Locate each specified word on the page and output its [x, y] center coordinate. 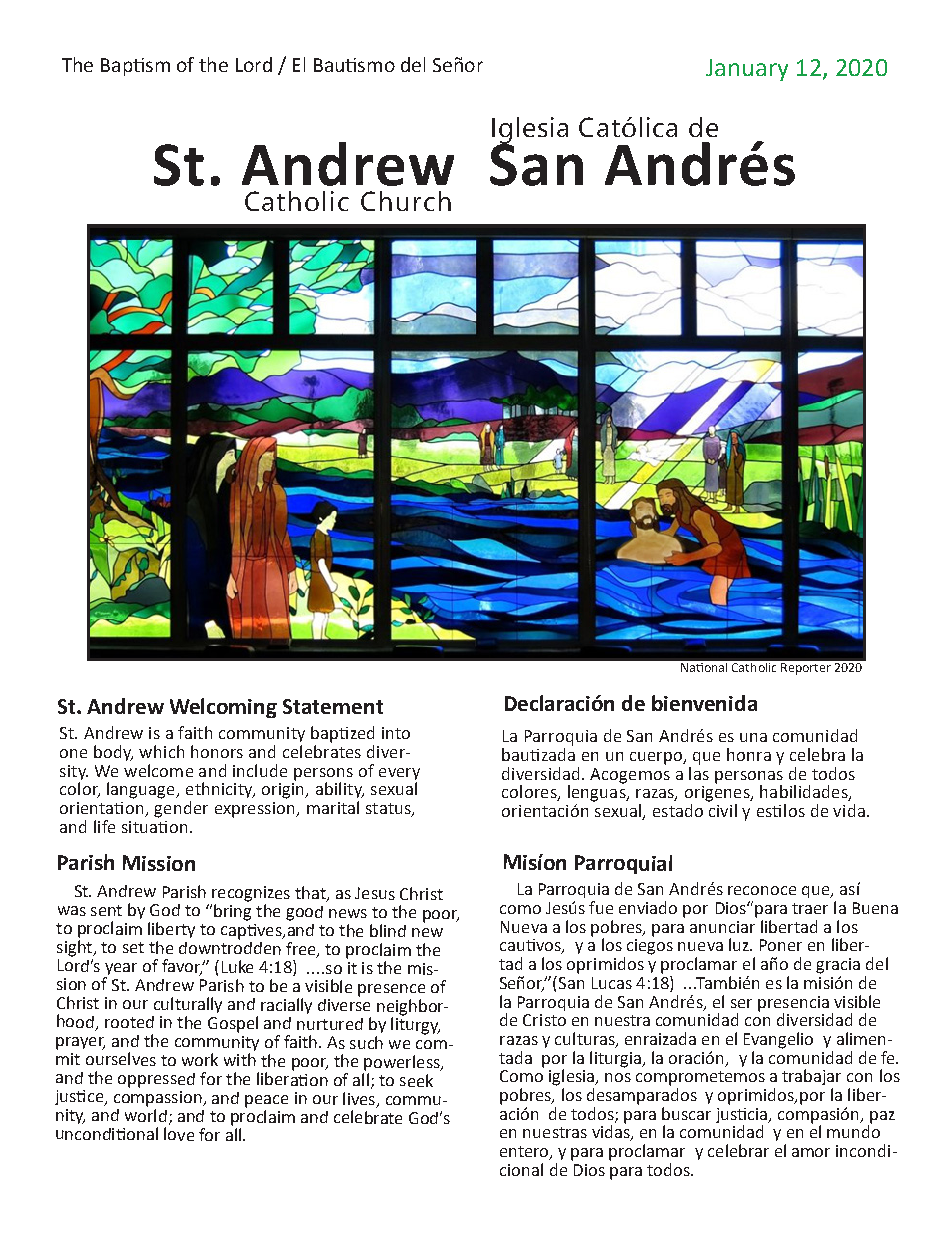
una [753, 737]
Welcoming [223, 708]
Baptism [135, 67]
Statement [333, 706]
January [747, 70]
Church [406, 201]
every [399, 774]
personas [749, 777]
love [179, 1134]
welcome [158, 770]
